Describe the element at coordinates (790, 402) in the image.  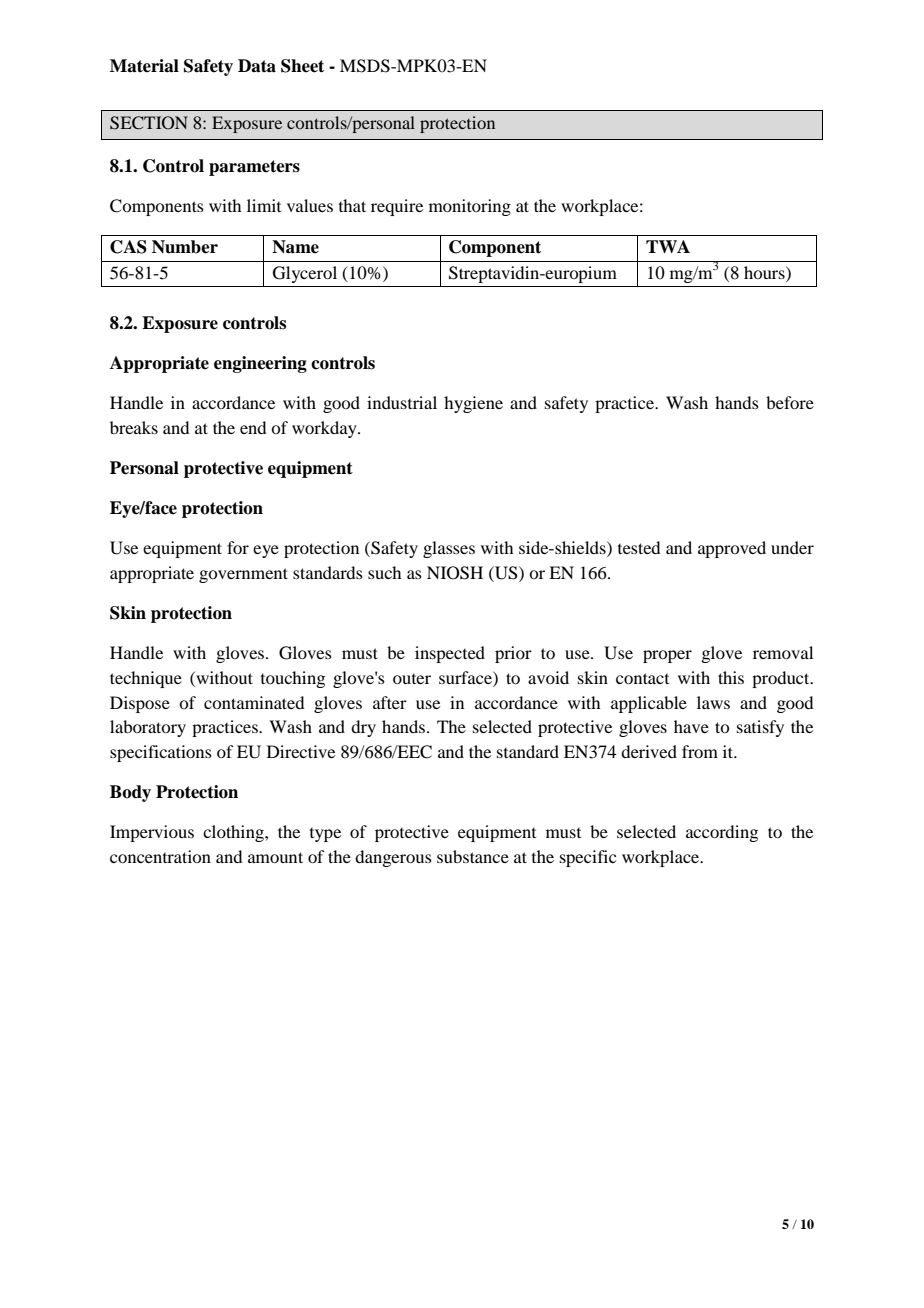
I see `before` at that location.
